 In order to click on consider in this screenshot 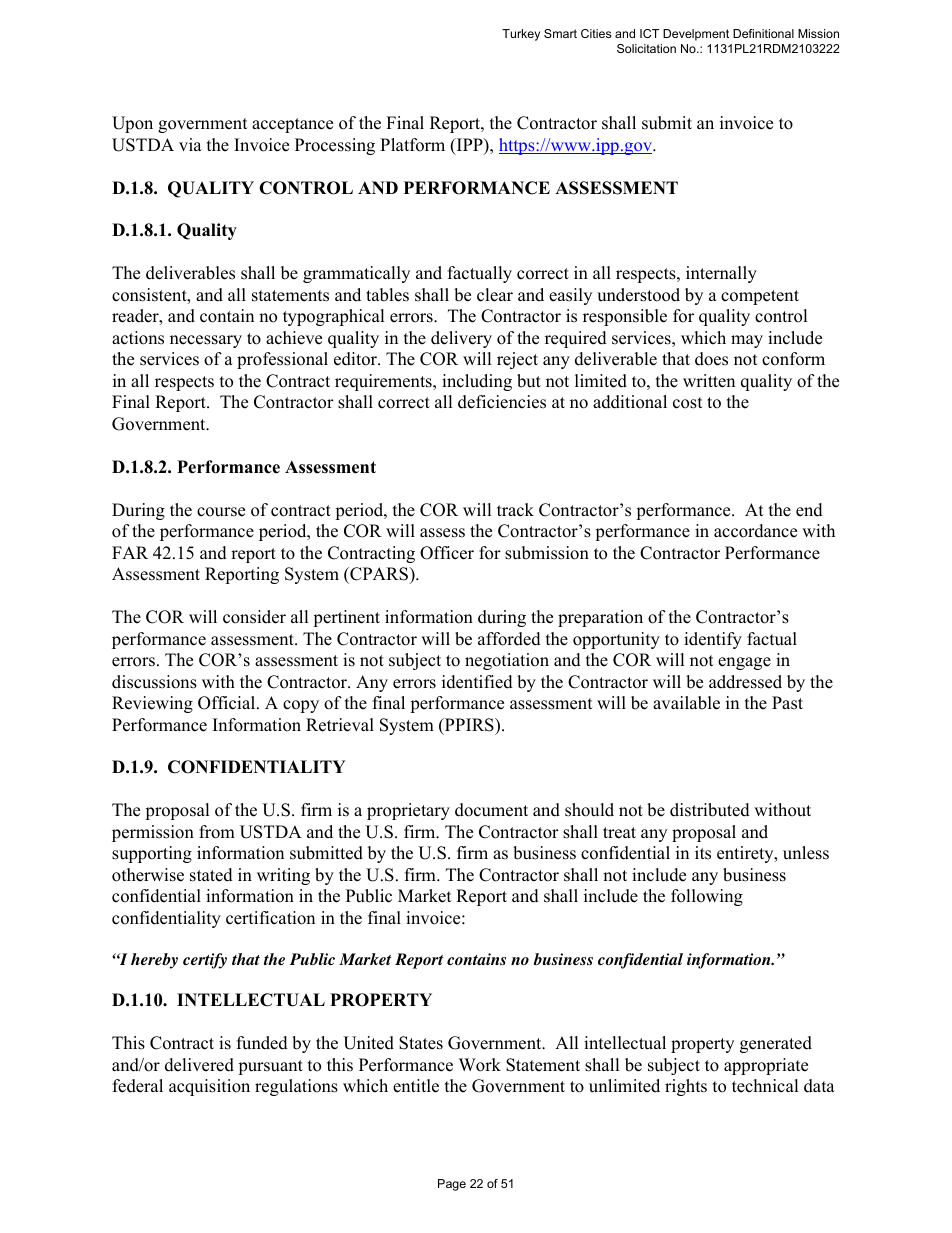, I will do `click(254, 617)`.
